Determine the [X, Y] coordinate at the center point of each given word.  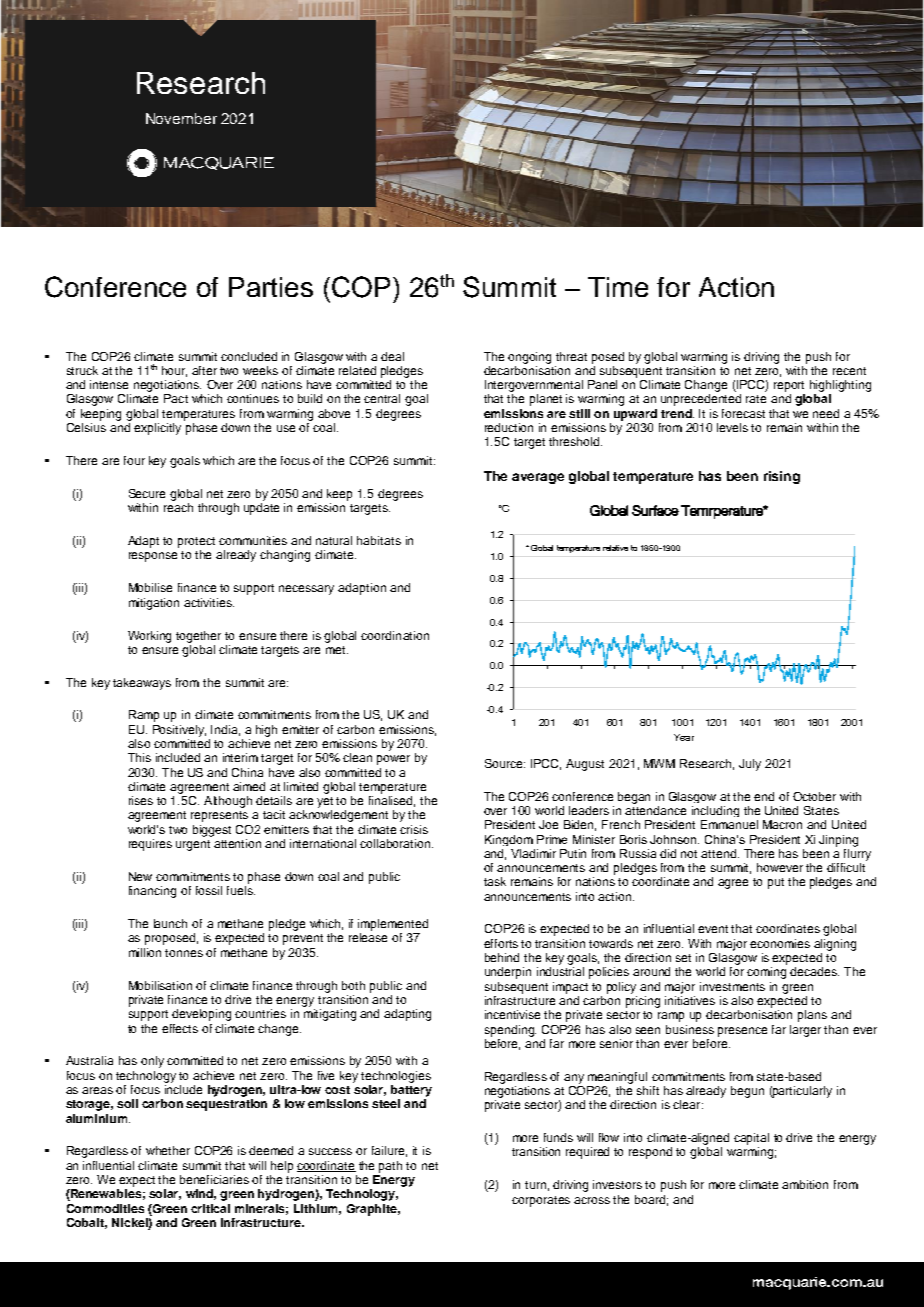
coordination [395, 635]
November [181, 118]
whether [168, 1150]
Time [618, 287]
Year [684, 737]
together [198, 637]
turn [535, 1185]
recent [849, 371]
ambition [805, 1184]
